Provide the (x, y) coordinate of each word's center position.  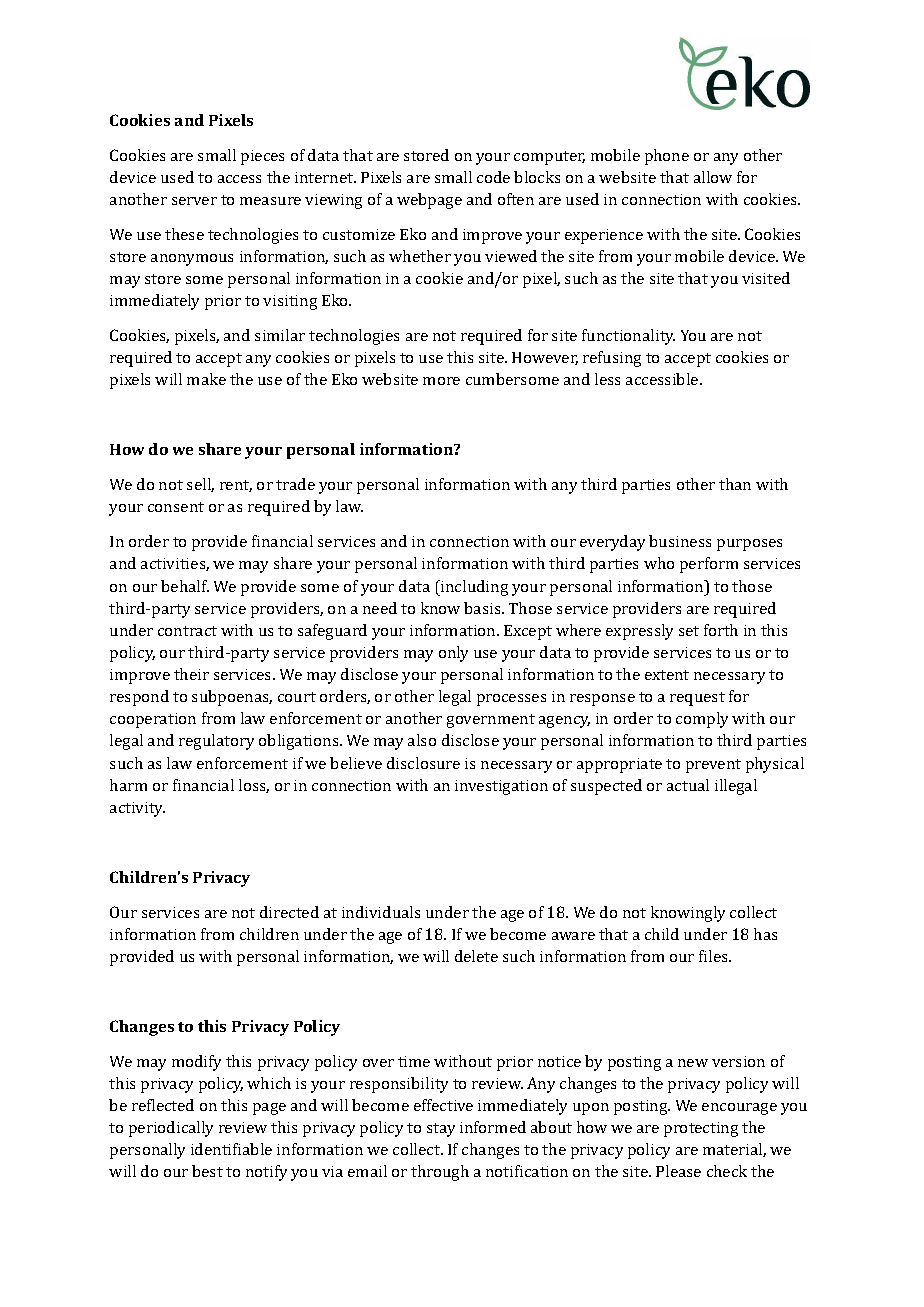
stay (441, 1130)
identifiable (231, 1149)
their (191, 674)
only (453, 654)
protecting (701, 1129)
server (194, 201)
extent (667, 675)
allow (713, 177)
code (493, 177)
